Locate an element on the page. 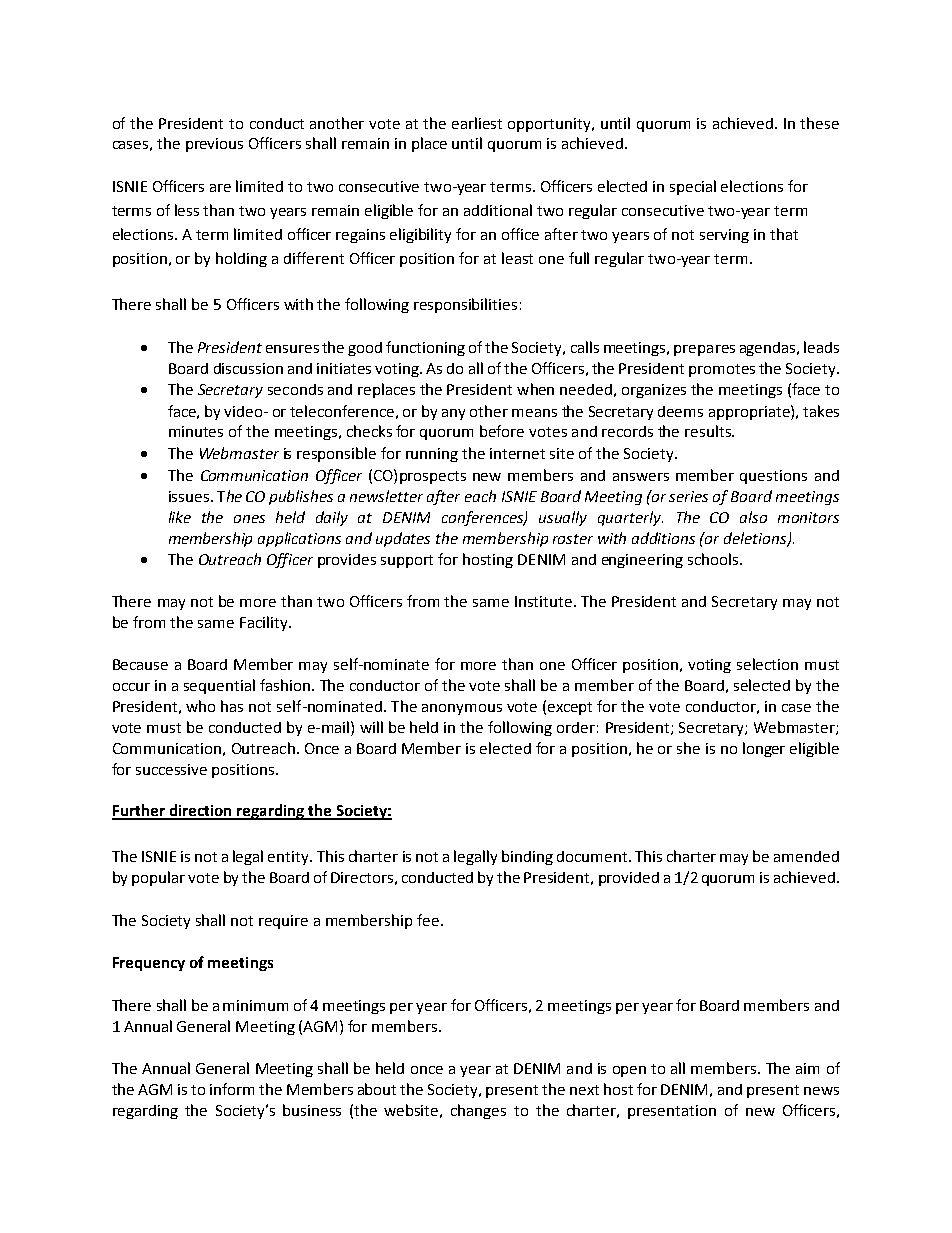  amended is located at coordinates (806, 856).
